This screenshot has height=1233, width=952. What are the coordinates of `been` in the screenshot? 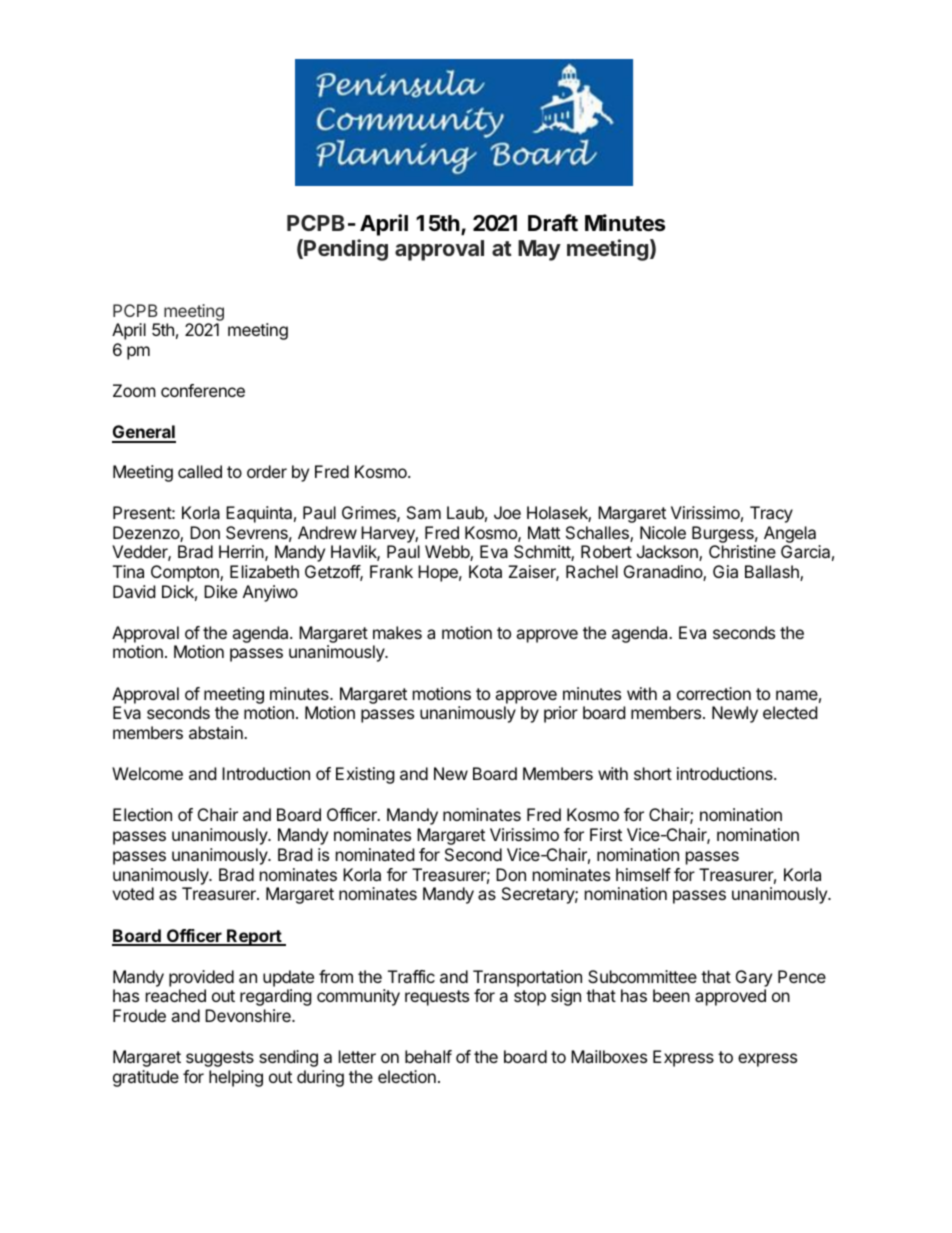 It's located at (671, 995).
